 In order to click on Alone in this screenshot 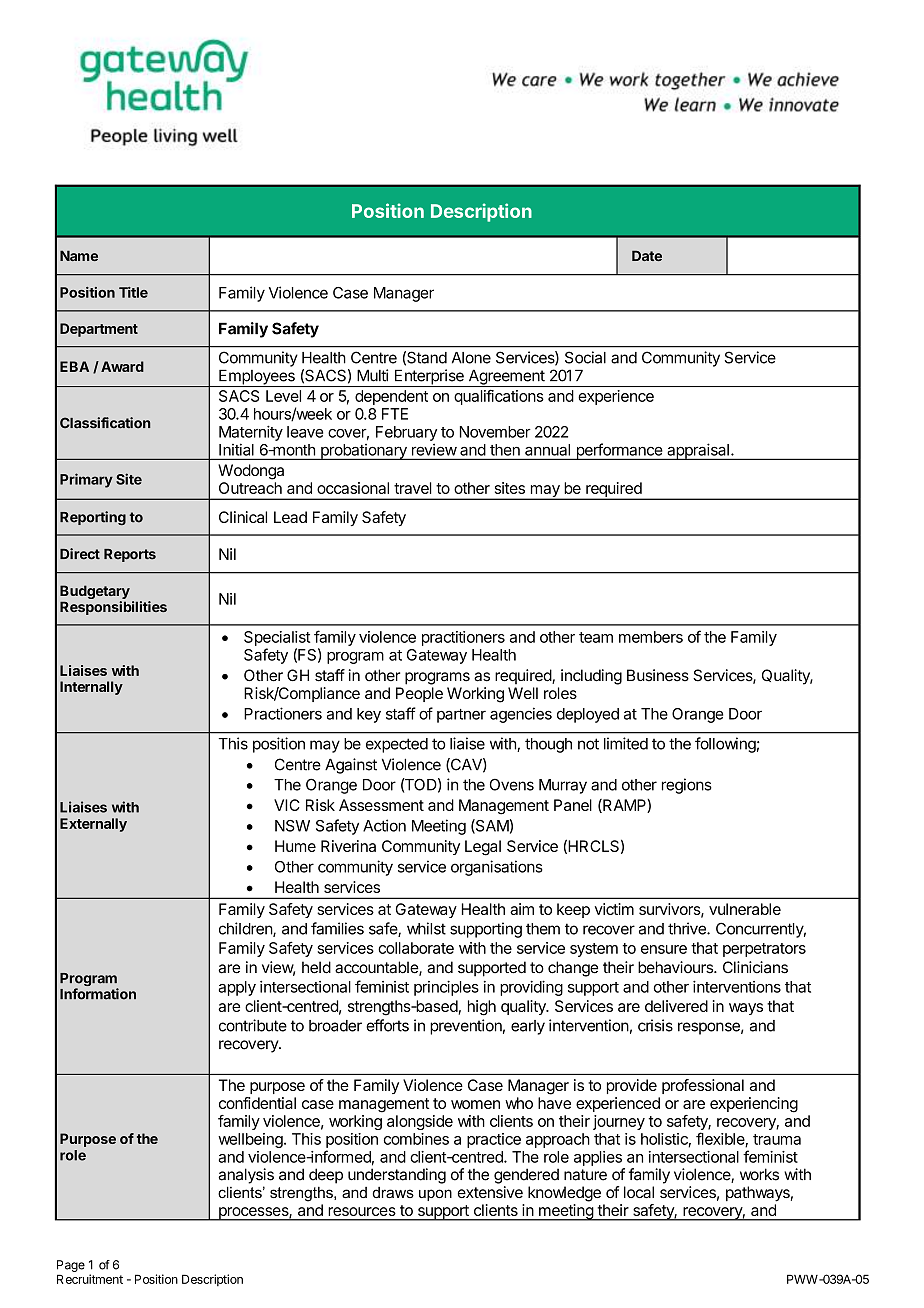, I will do `click(471, 358)`.
